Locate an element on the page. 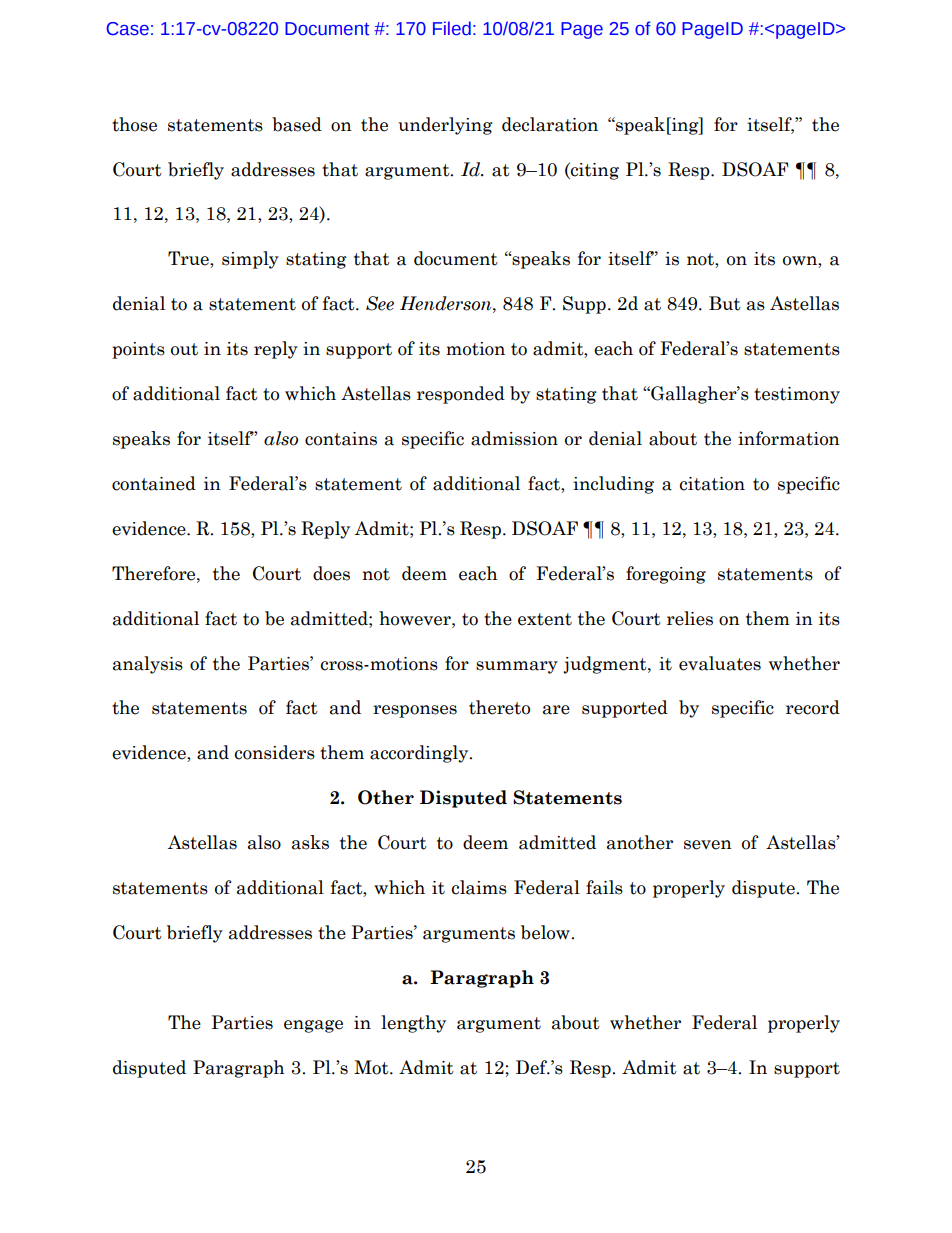 The width and height of the document is (952, 1233). engage is located at coordinates (313, 1026).
